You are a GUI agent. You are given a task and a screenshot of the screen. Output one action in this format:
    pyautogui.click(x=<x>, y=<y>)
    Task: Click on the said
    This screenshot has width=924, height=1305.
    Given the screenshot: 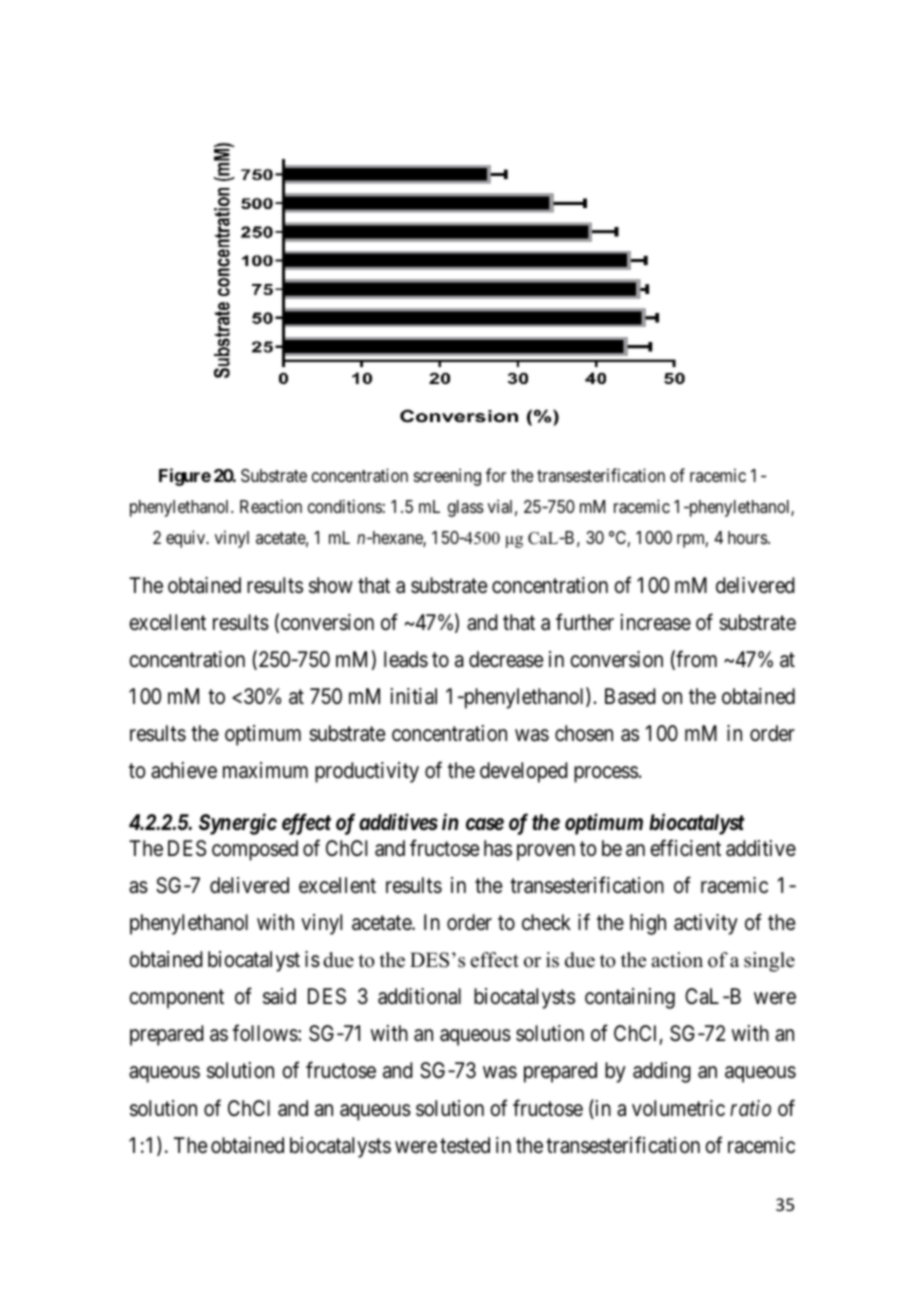 What is the action you would take?
    pyautogui.click(x=279, y=996)
